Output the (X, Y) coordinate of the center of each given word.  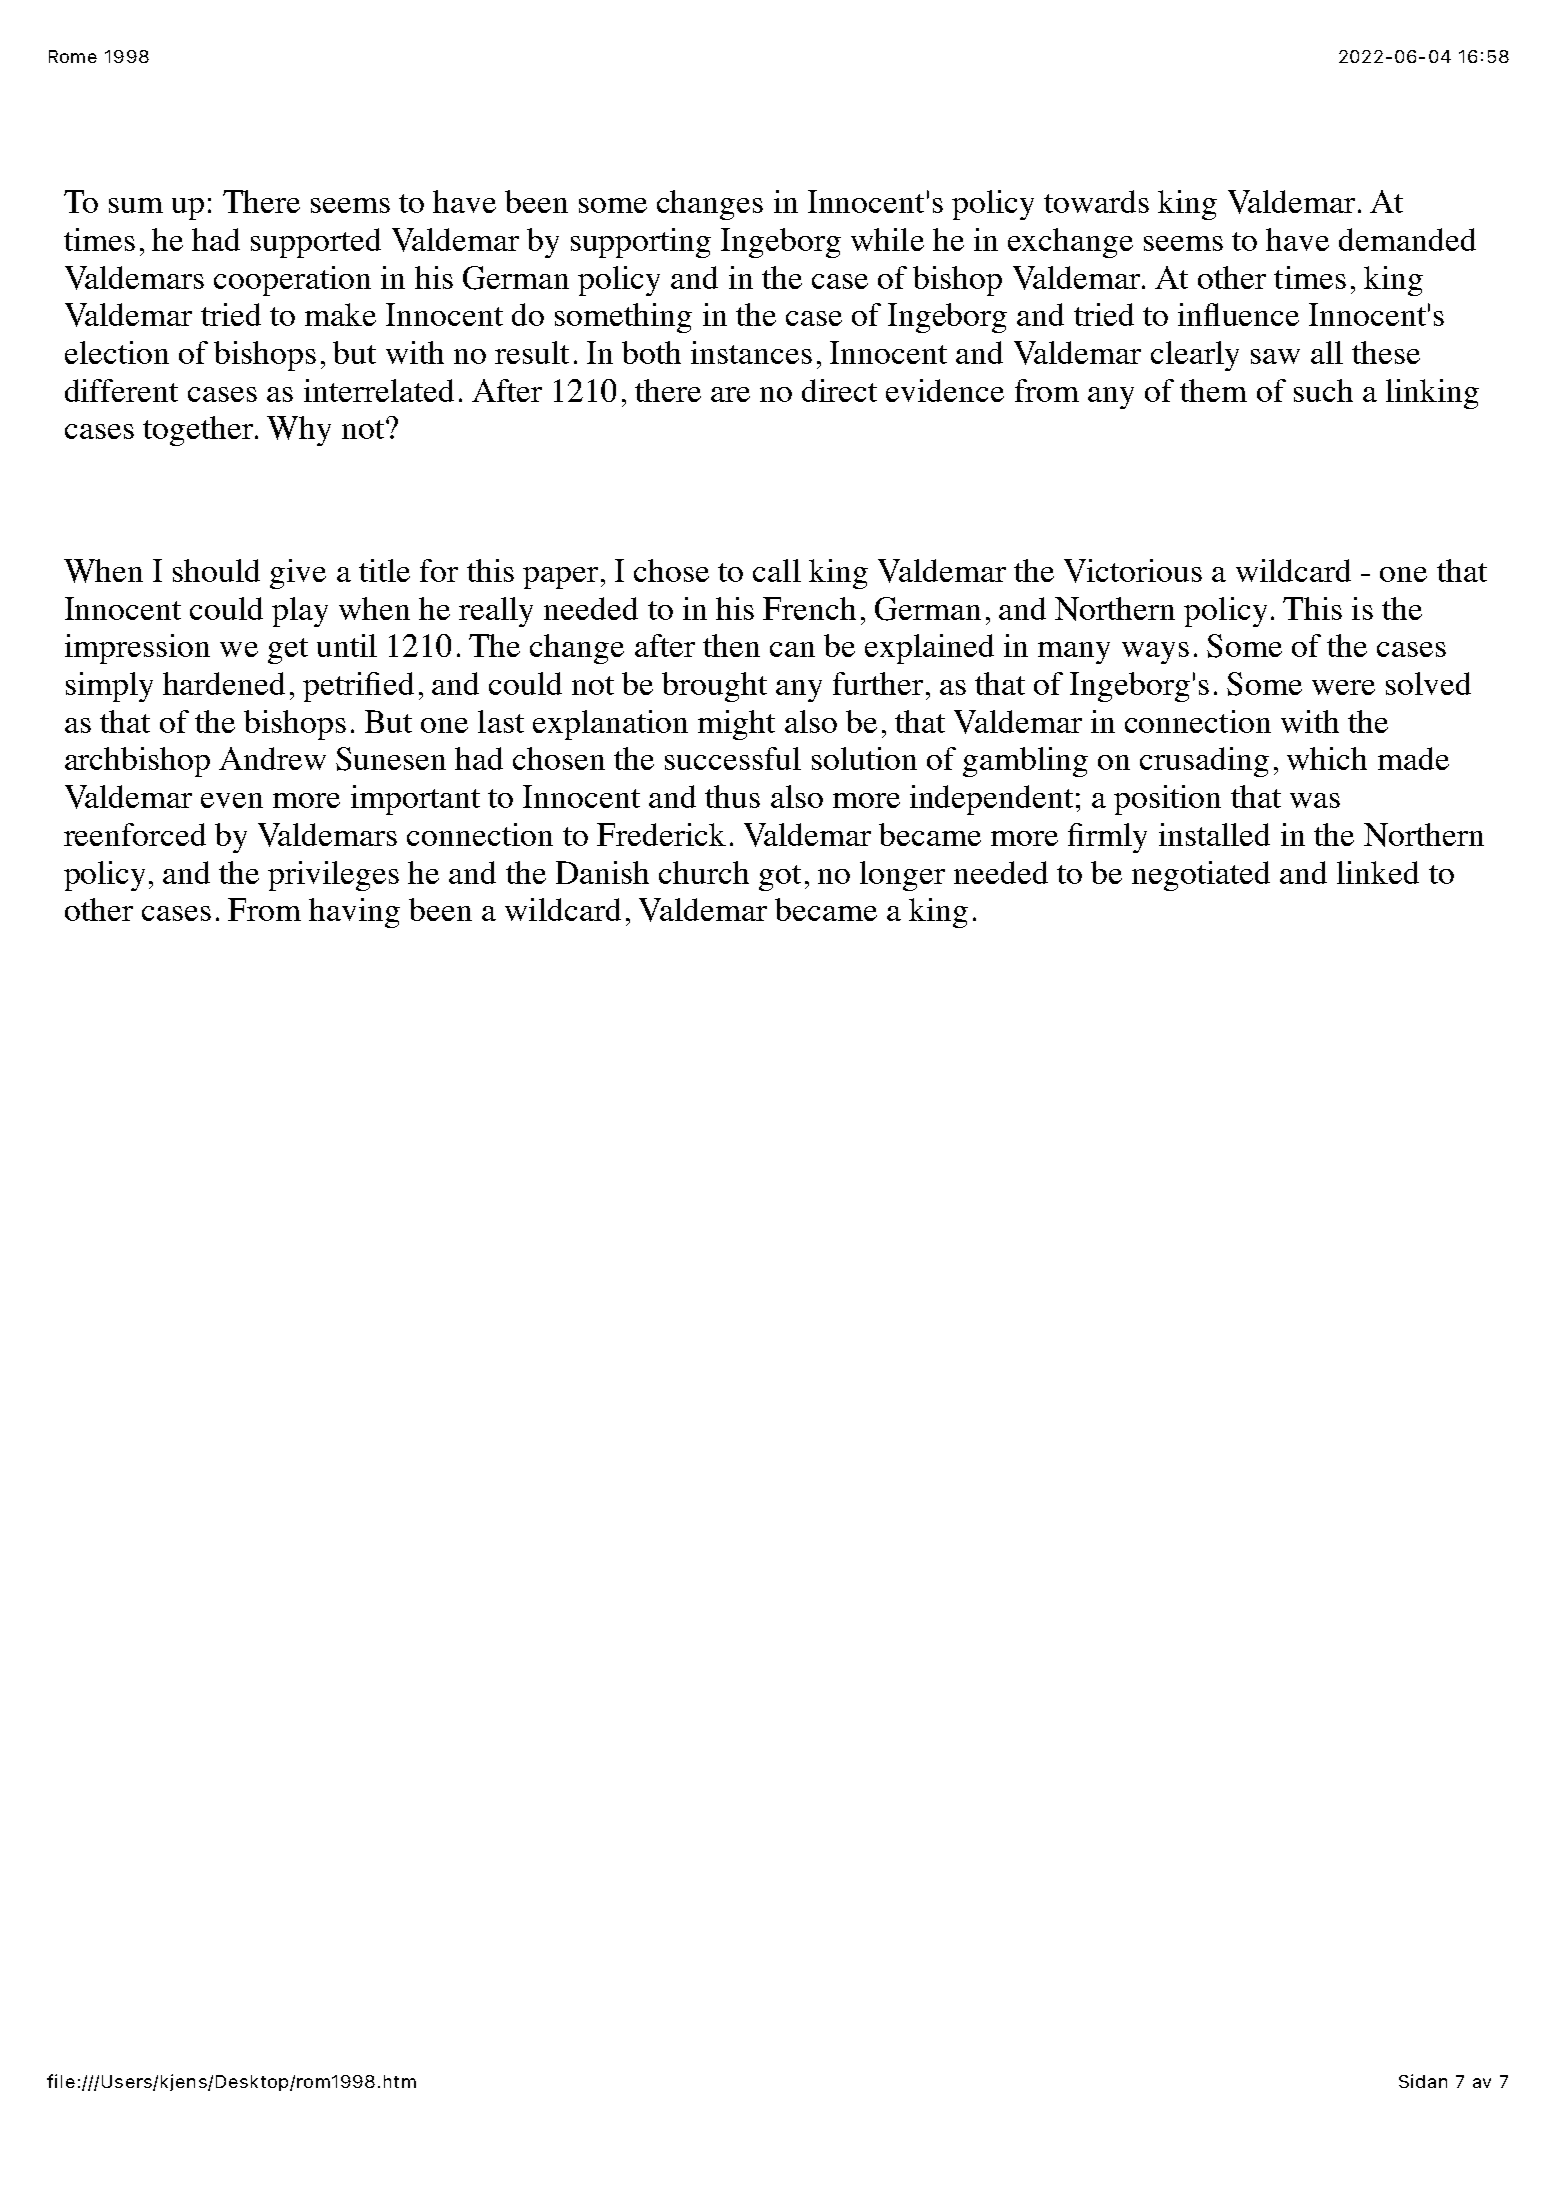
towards (1096, 201)
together (198, 431)
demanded (1407, 239)
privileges (333, 876)
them (1213, 390)
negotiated (1201, 876)
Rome (73, 56)
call (777, 570)
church (704, 872)
